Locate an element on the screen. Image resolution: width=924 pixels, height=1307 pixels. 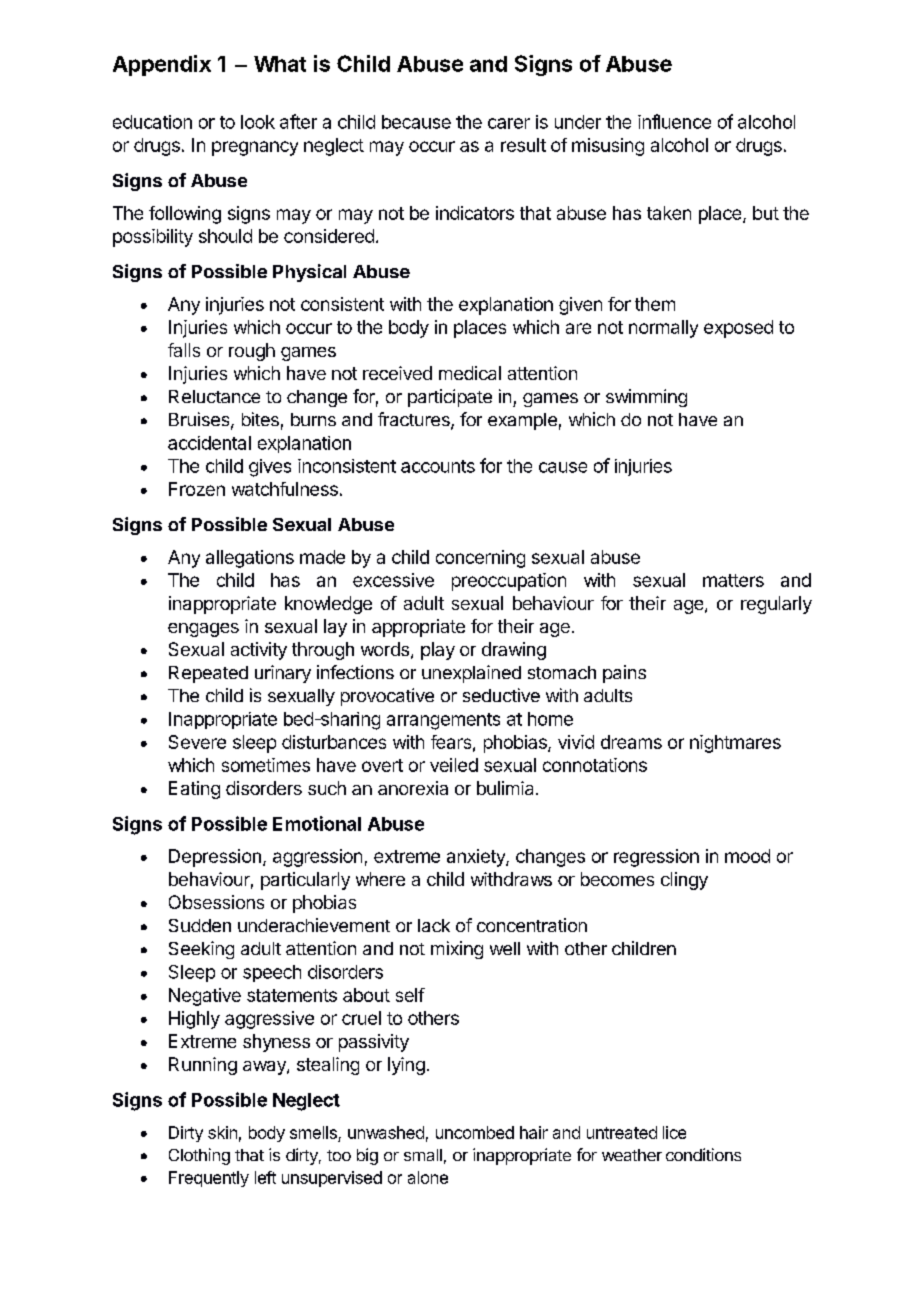
conditions is located at coordinates (703, 1154).
